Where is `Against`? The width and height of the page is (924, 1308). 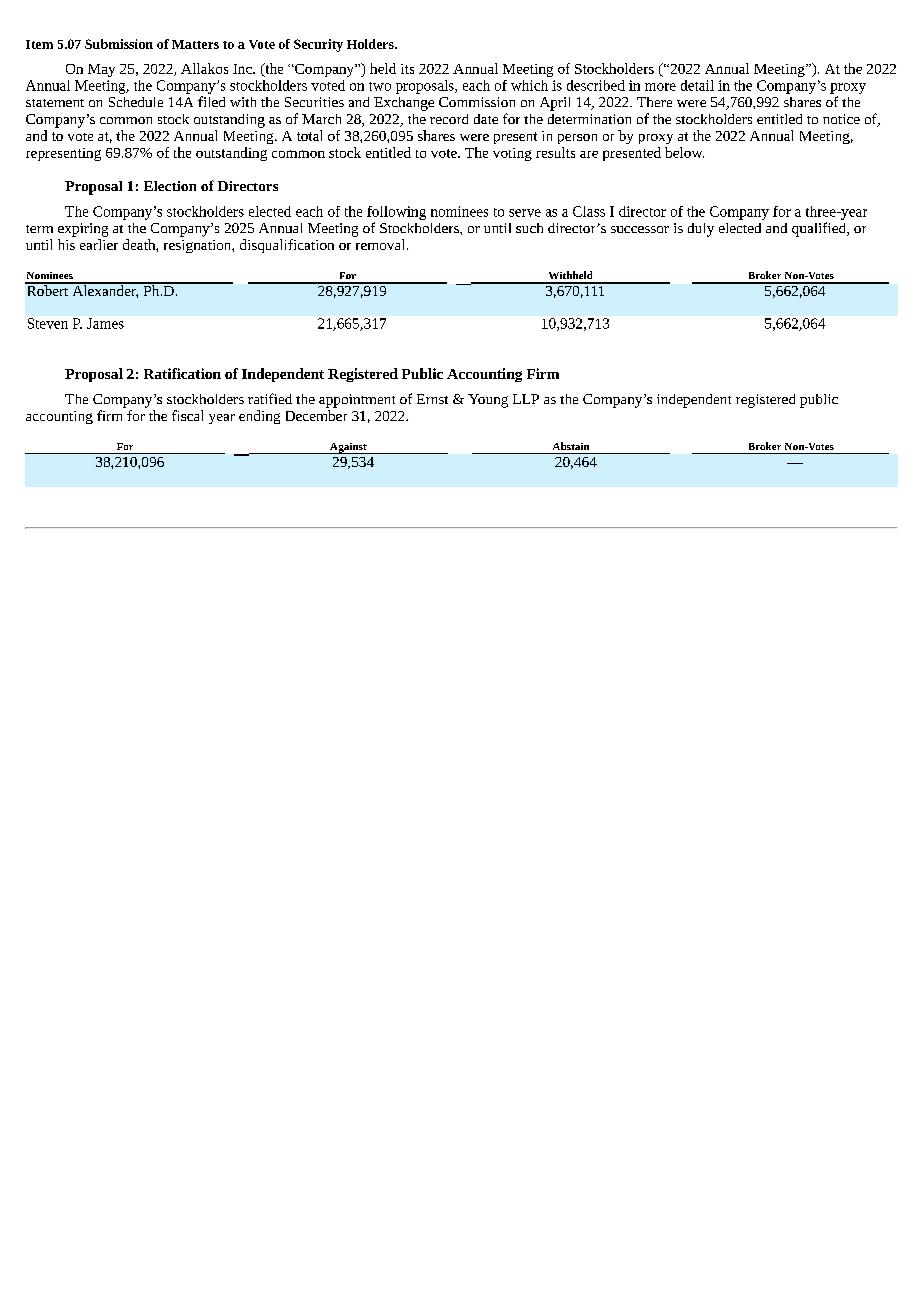
Against is located at coordinates (348, 448).
